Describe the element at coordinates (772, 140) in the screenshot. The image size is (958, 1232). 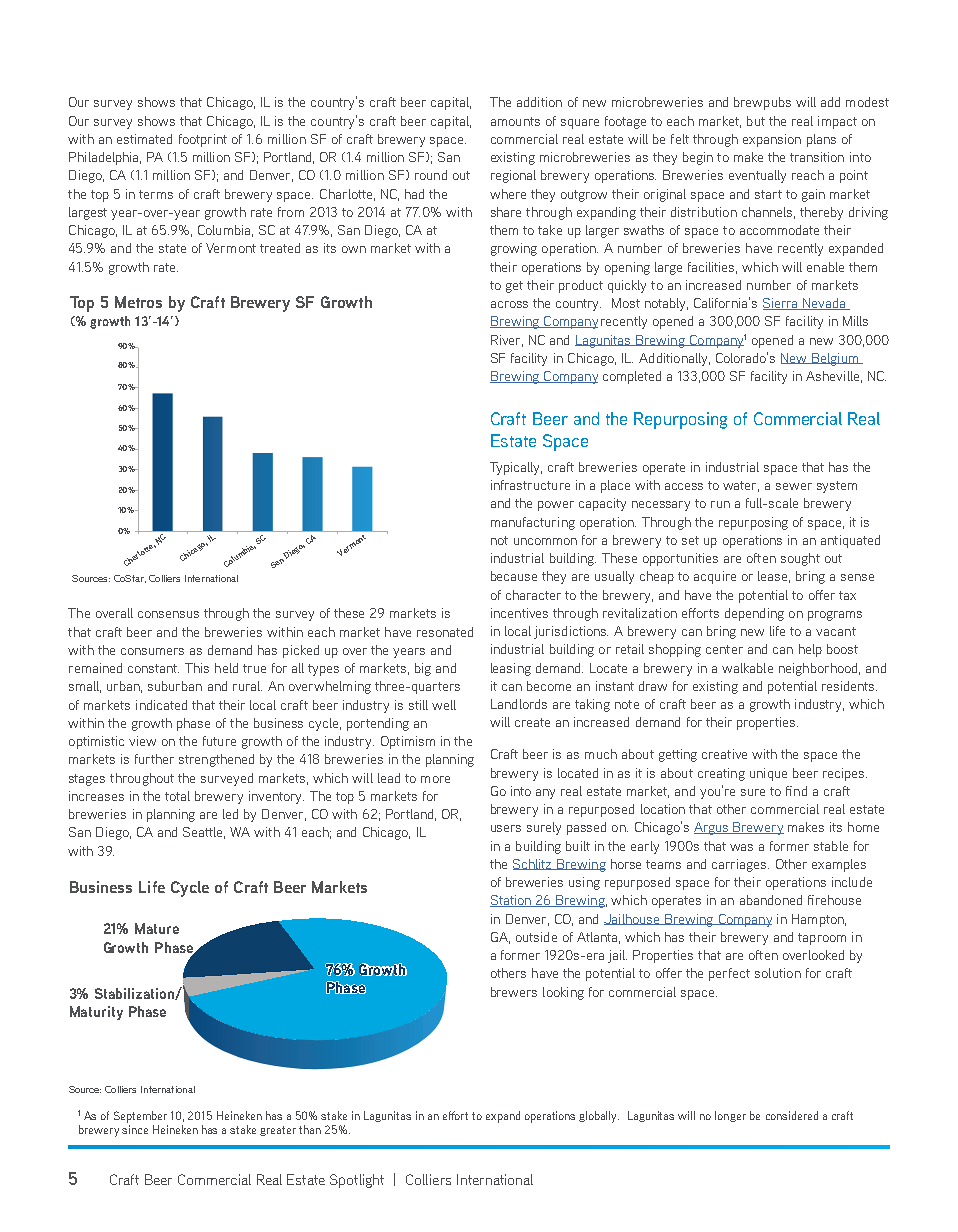
I see `expansion` at that location.
